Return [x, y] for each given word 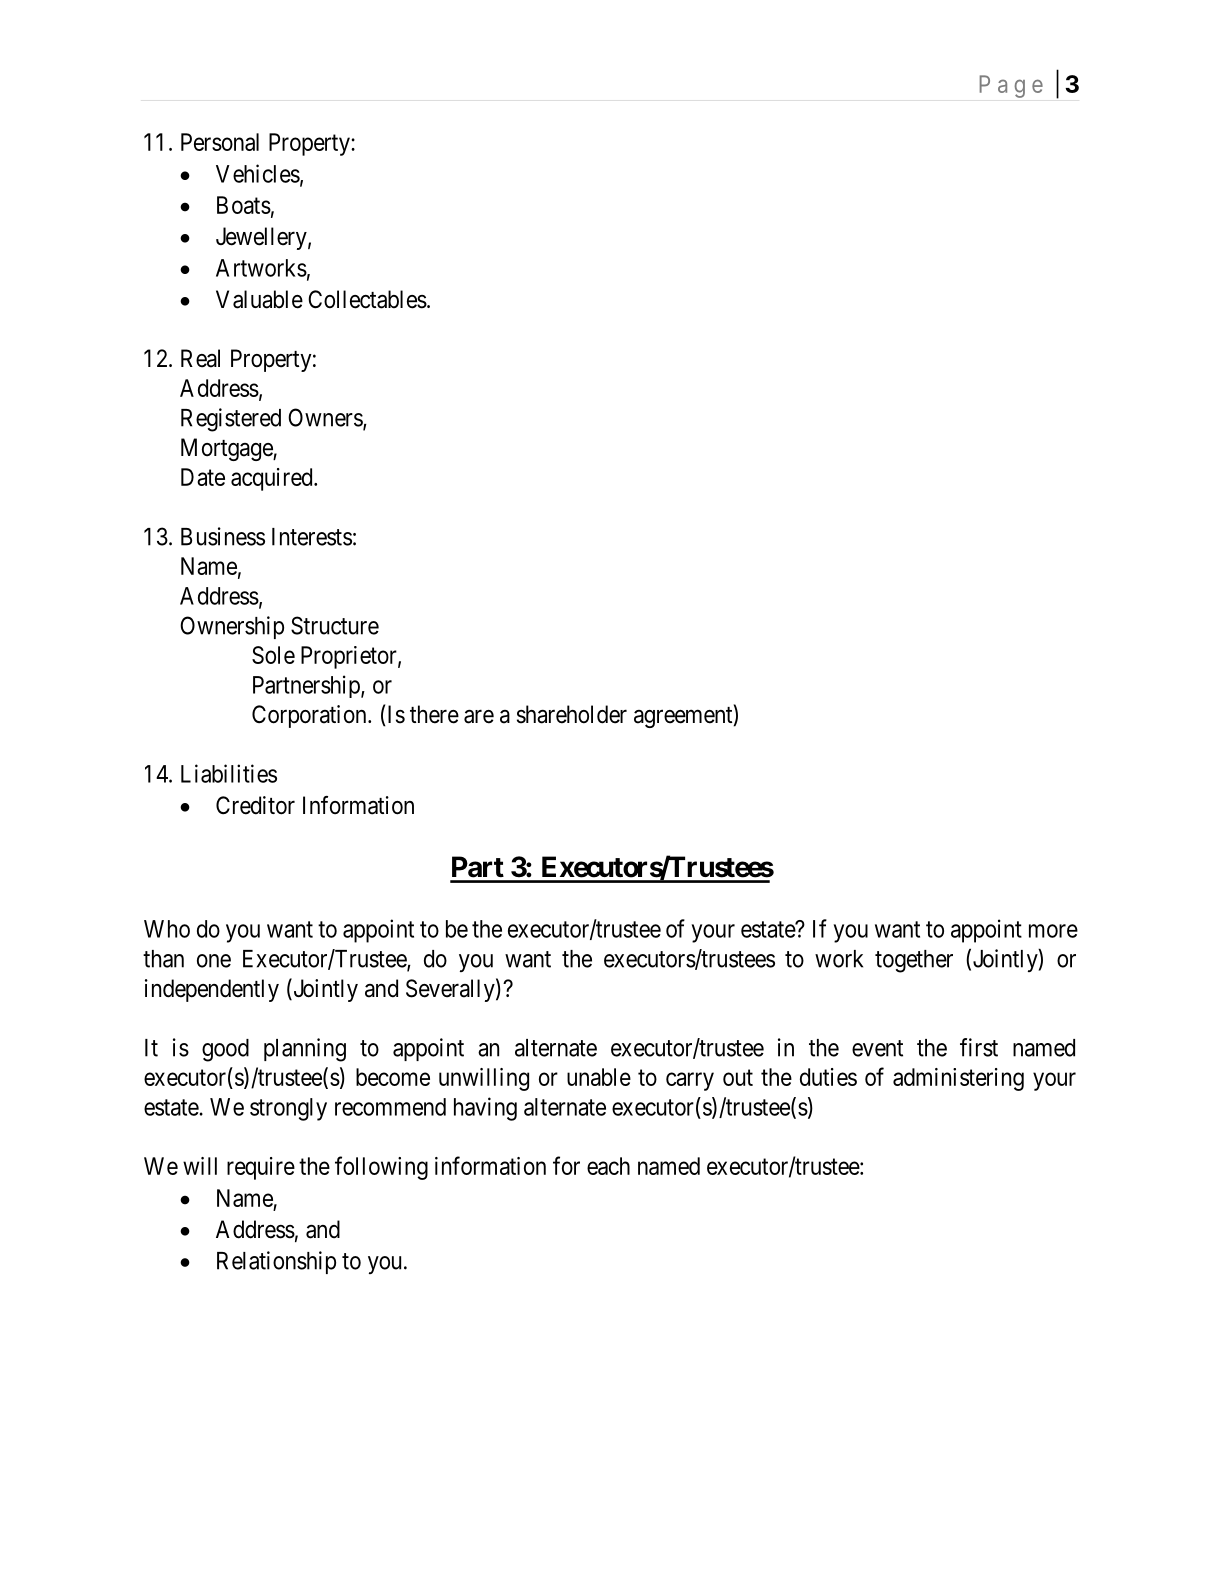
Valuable [259, 299]
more [1053, 931]
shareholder [572, 714]
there [434, 714]
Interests [312, 537]
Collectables [367, 299]
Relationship [276, 1262]
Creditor [255, 805]
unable [599, 1077]
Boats [244, 205]
